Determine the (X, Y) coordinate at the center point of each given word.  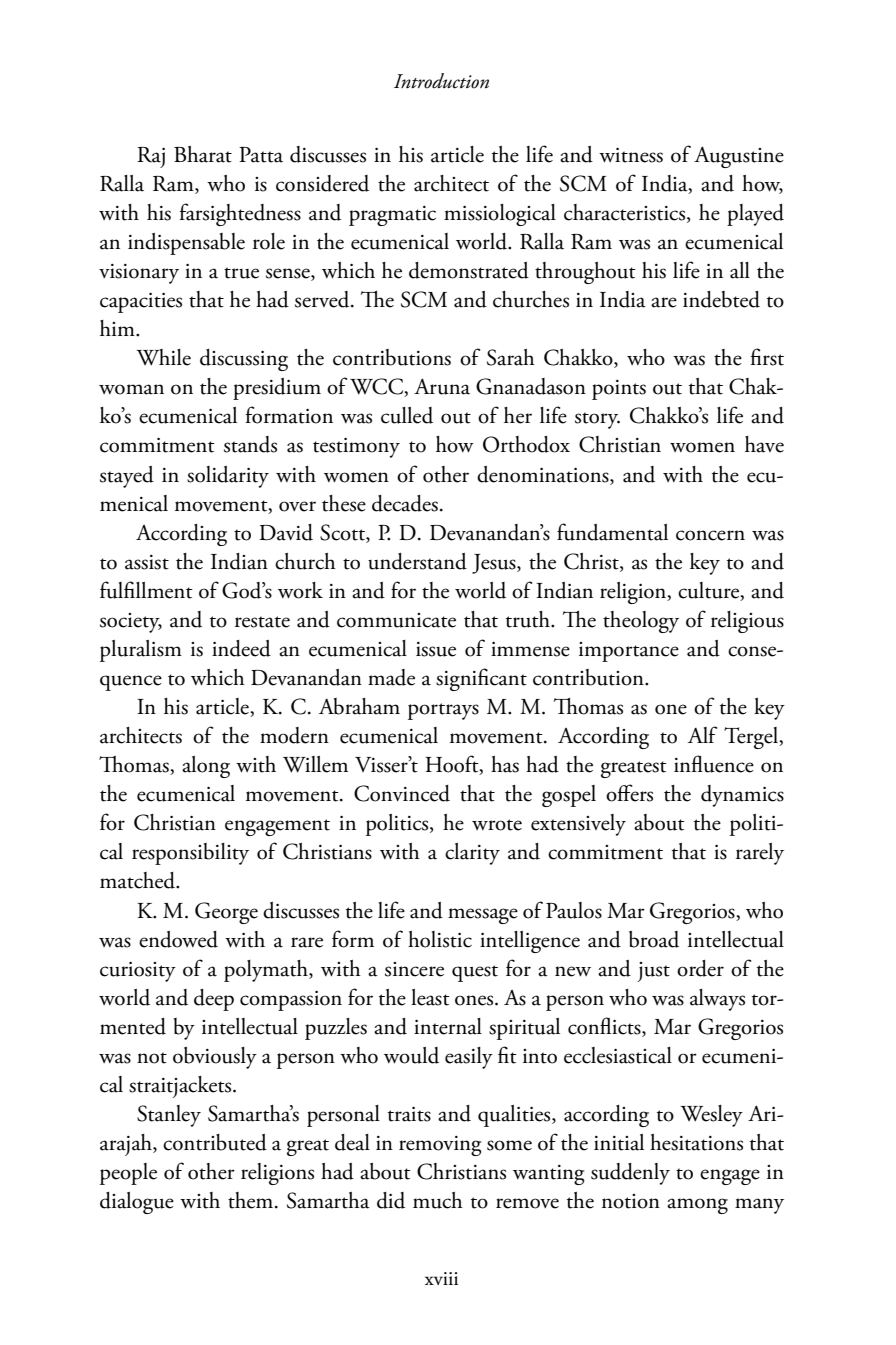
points (619, 390)
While (163, 357)
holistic (440, 939)
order (700, 968)
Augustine (739, 157)
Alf (702, 734)
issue (436, 649)
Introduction (441, 81)
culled (407, 415)
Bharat (203, 154)
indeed (241, 648)
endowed (178, 939)
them (252, 1200)
